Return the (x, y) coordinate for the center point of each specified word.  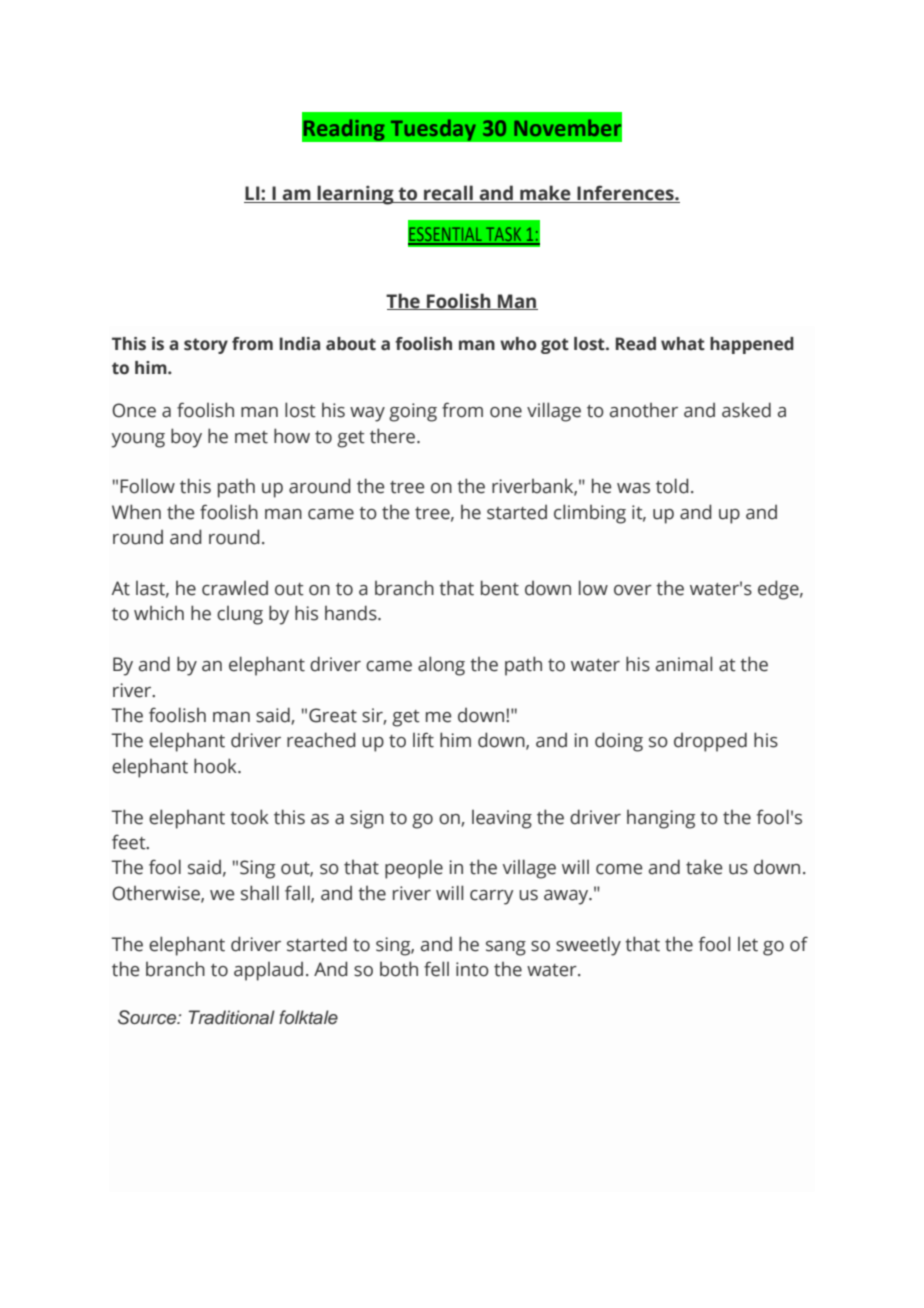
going (413, 412)
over (633, 590)
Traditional (232, 1017)
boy (186, 438)
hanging (661, 819)
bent (500, 588)
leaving (502, 819)
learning (355, 195)
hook (216, 766)
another (644, 410)
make (545, 194)
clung (240, 615)
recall (448, 194)
